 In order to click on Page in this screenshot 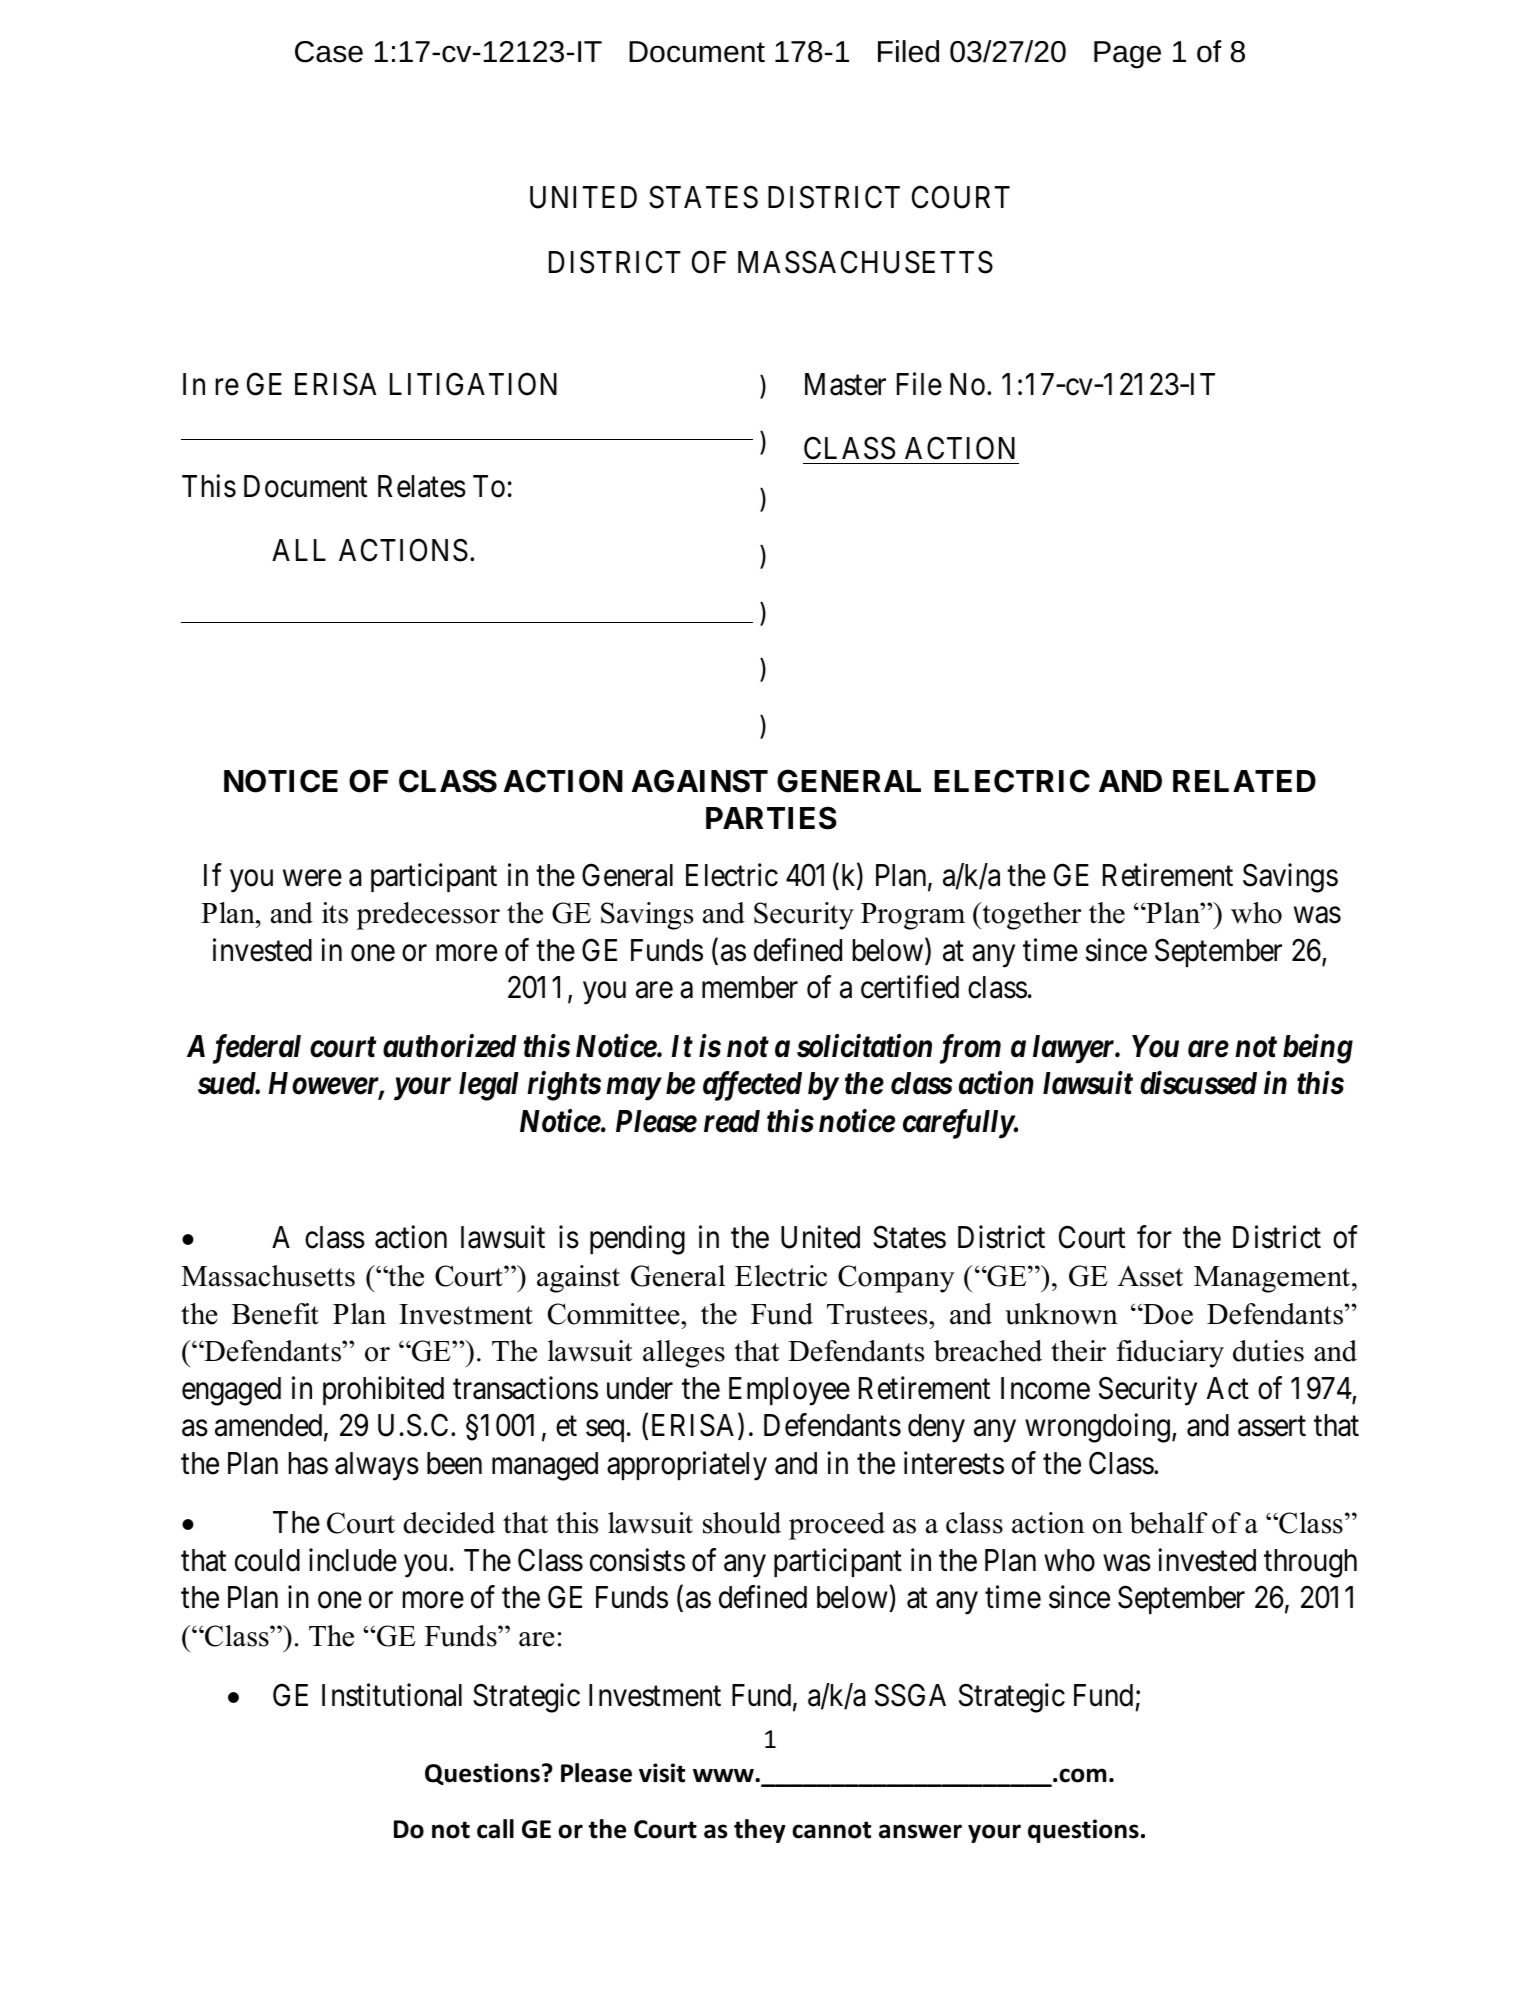, I will do `click(1127, 55)`.
